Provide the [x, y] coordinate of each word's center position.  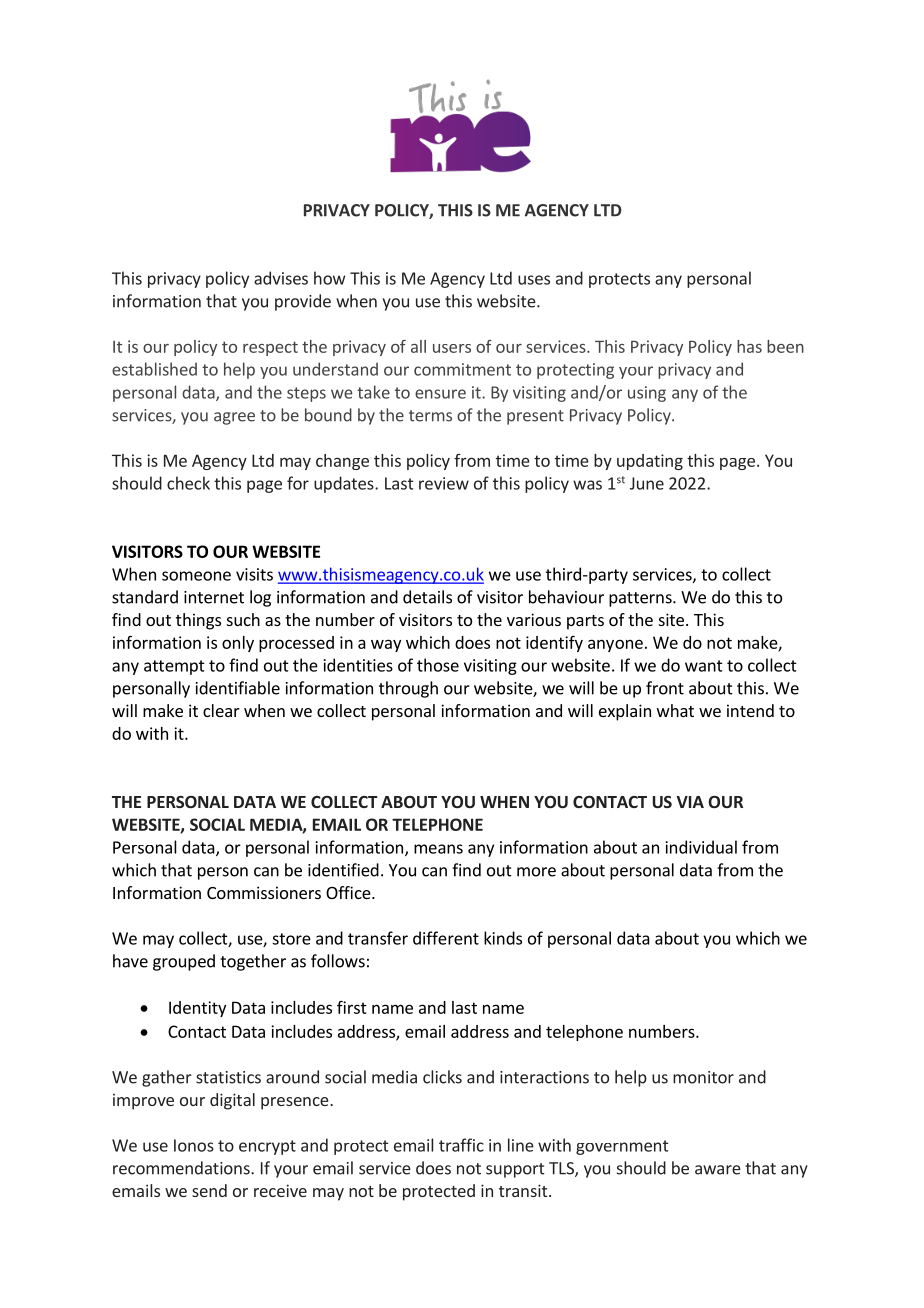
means [438, 849]
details [427, 597]
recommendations [182, 1168]
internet [214, 597]
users [452, 348]
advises [281, 278]
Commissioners [264, 892]
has [749, 346]
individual [701, 847]
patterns [641, 599]
